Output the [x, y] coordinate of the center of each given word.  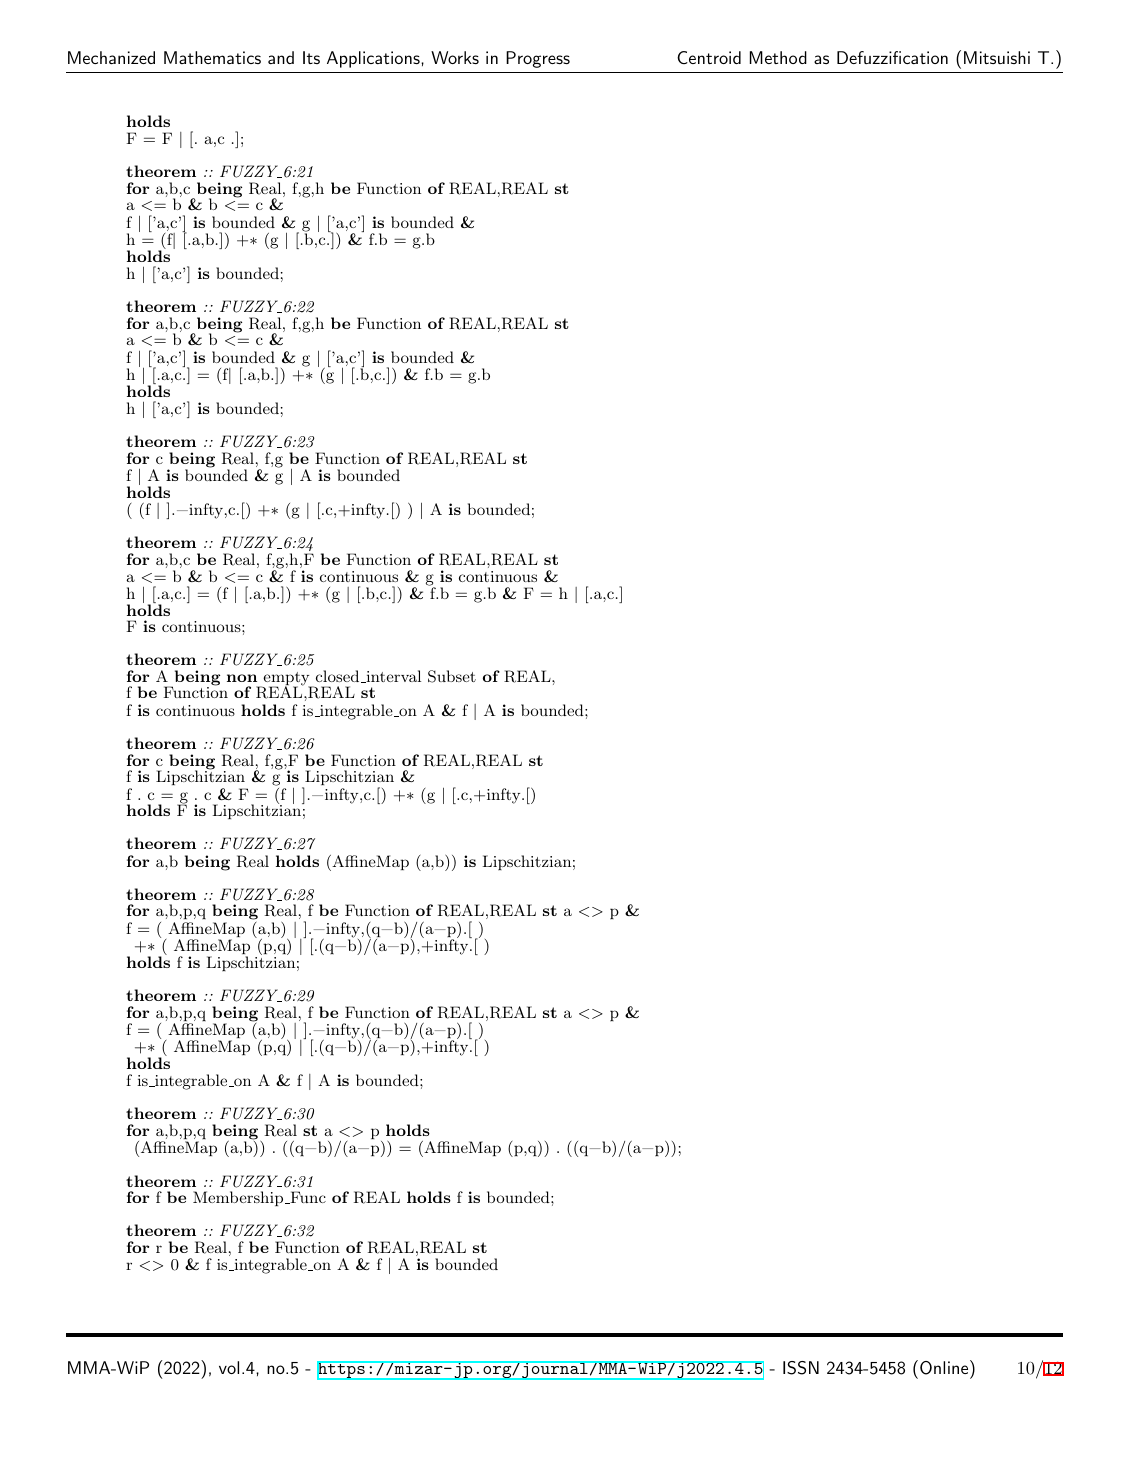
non [242, 678]
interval [392, 676]
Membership [239, 1198]
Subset [452, 676]
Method [778, 57]
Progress [538, 59]
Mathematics [212, 57]
